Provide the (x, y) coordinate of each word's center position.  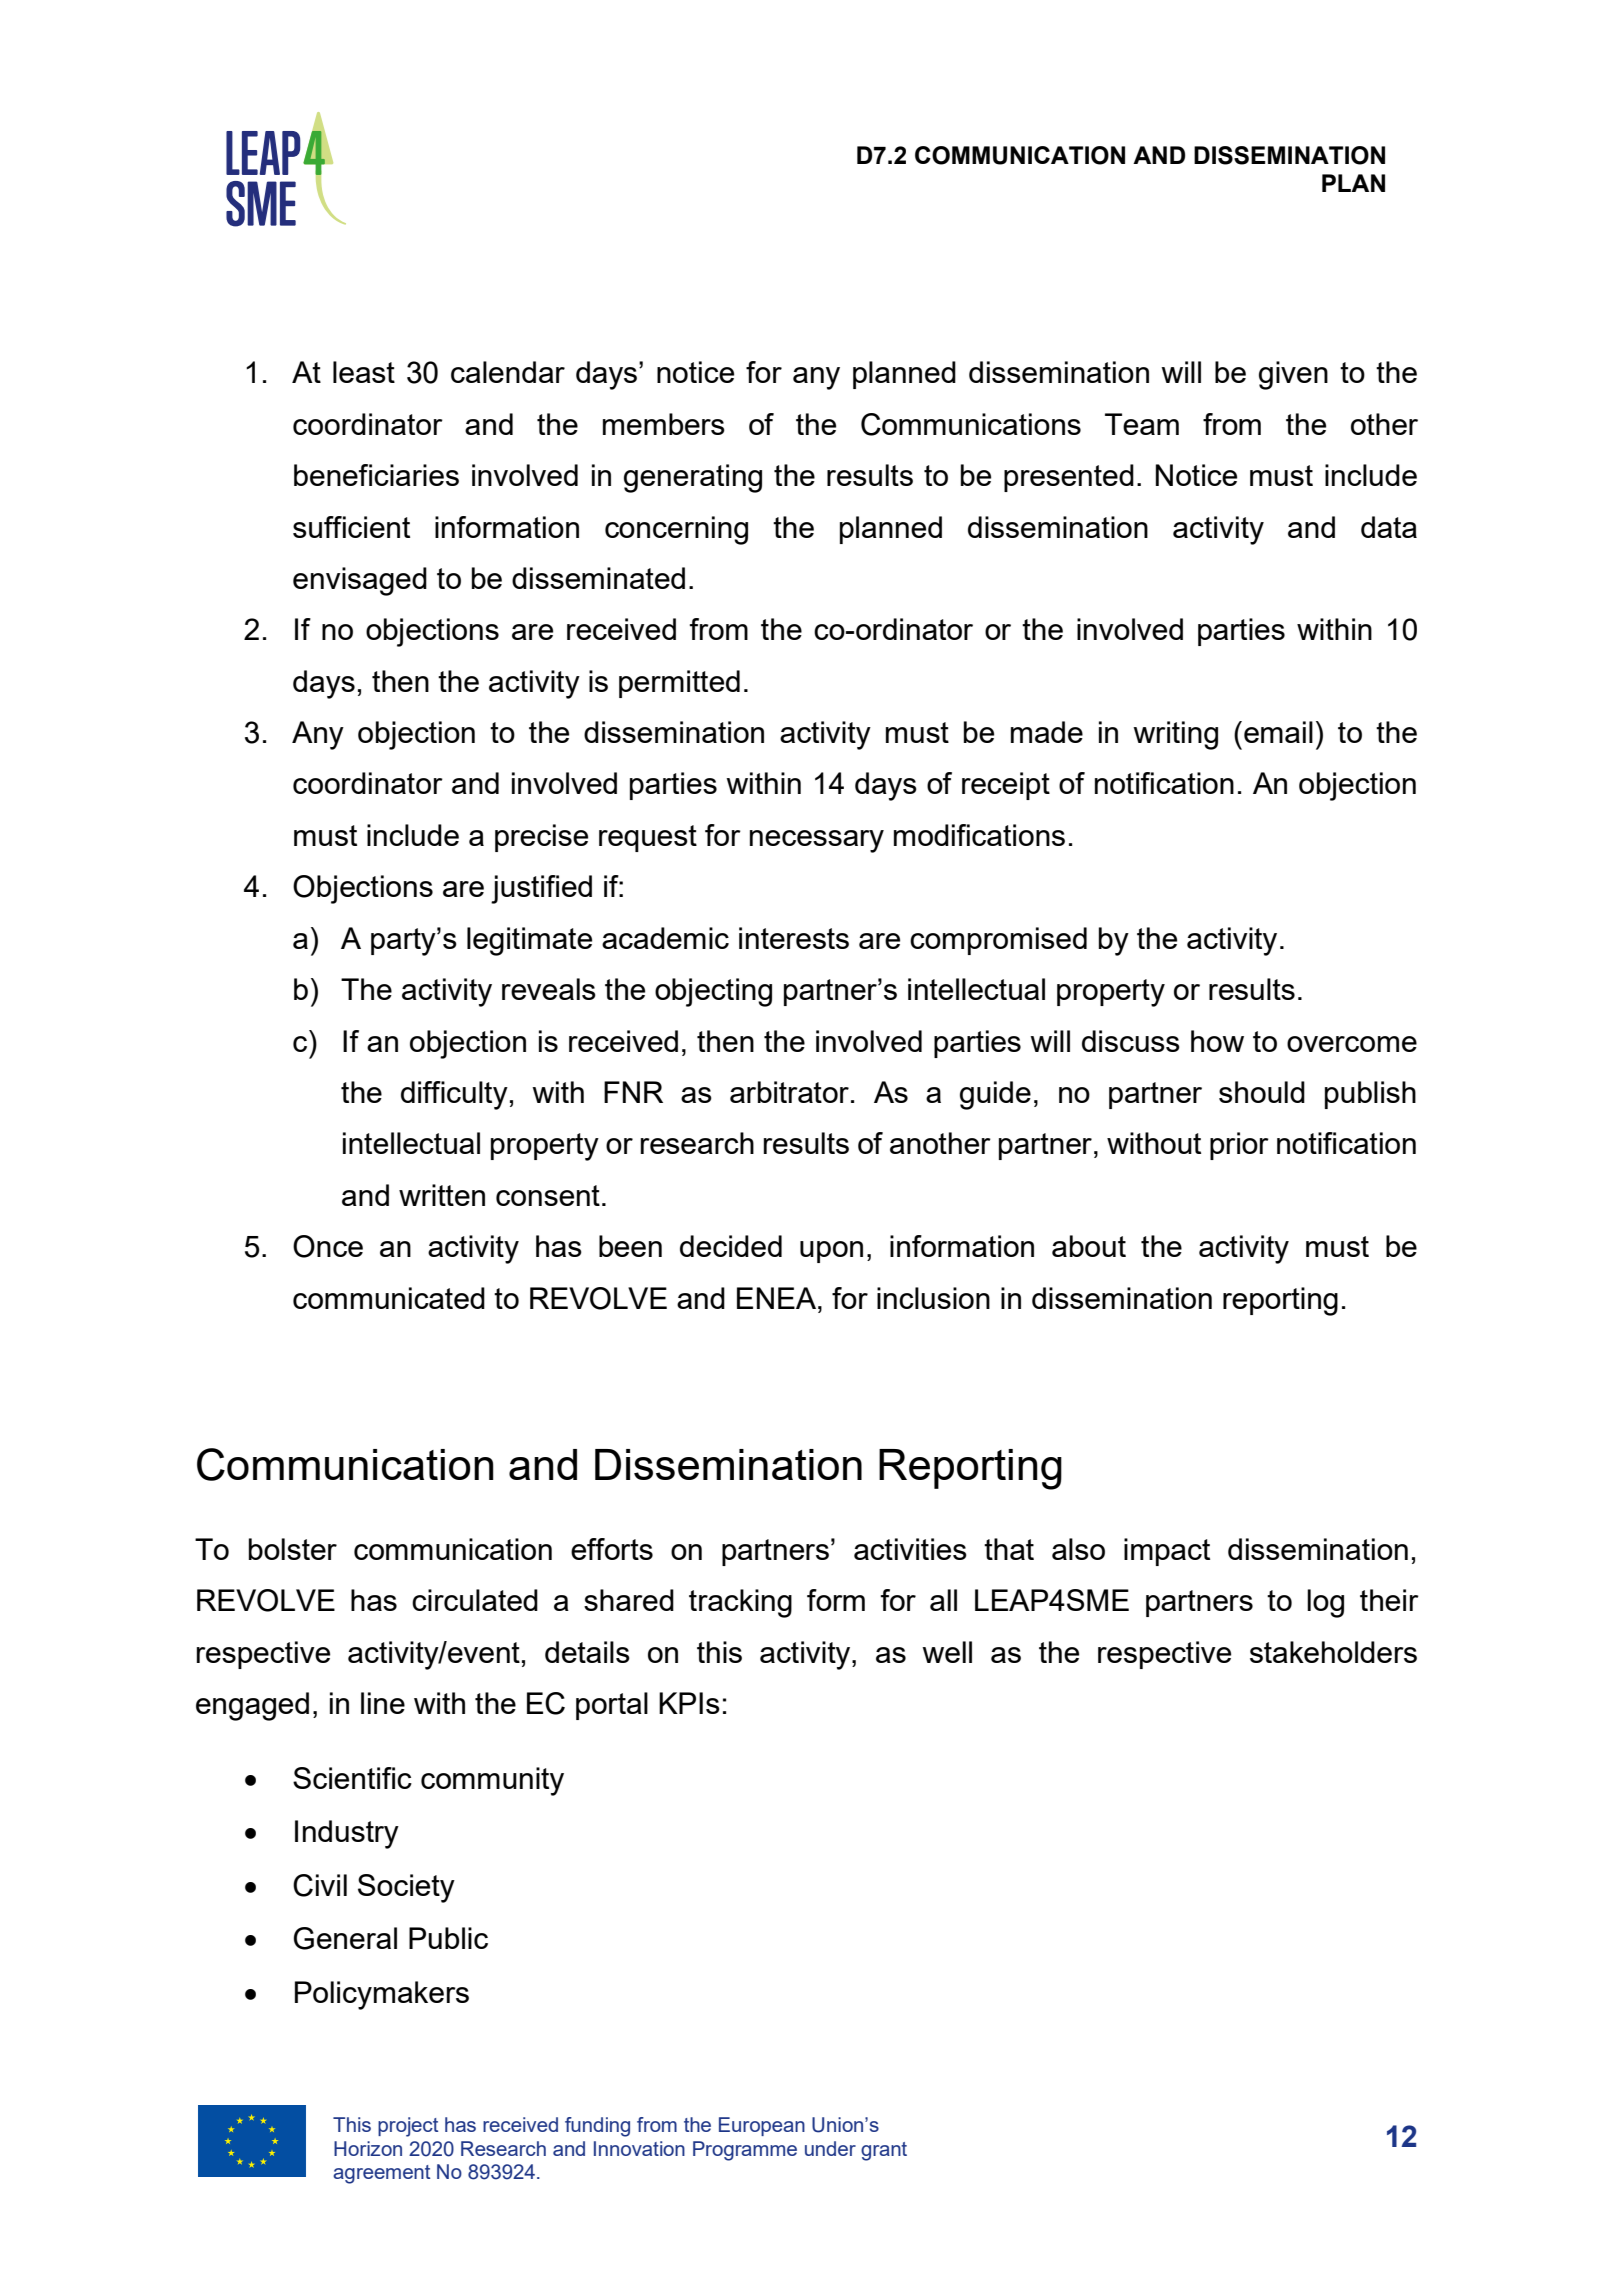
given (1293, 375)
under (830, 2148)
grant (884, 2151)
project (408, 2127)
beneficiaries (376, 475)
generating (693, 478)
